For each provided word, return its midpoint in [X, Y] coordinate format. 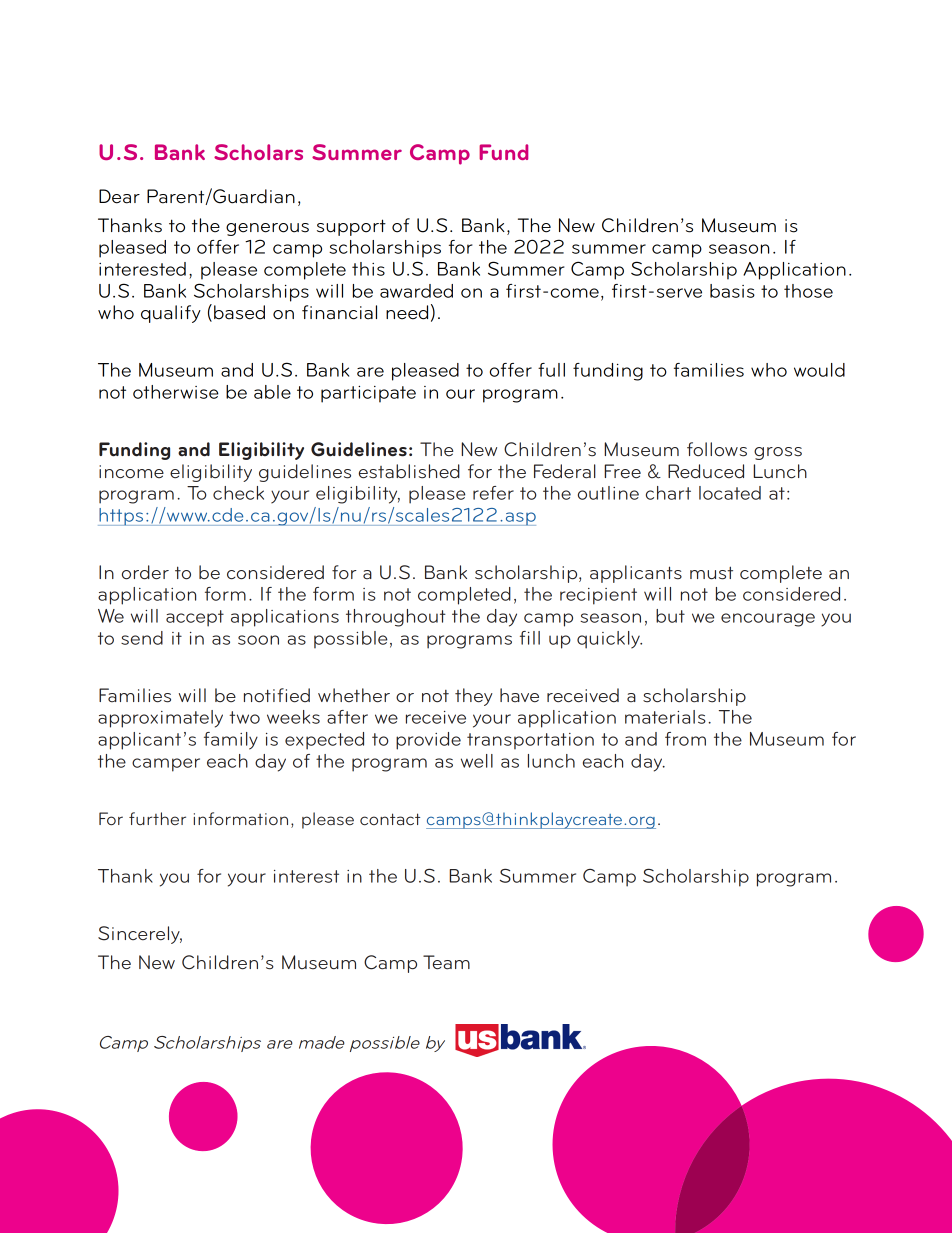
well [477, 761]
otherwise [176, 392]
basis [732, 291]
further [157, 818]
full [551, 370]
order [145, 572]
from [685, 739]
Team [446, 962]
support [351, 227]
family [231, 741]
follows [717, 449]
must [711, 573]
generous [267, 229]
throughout [396, 618]
